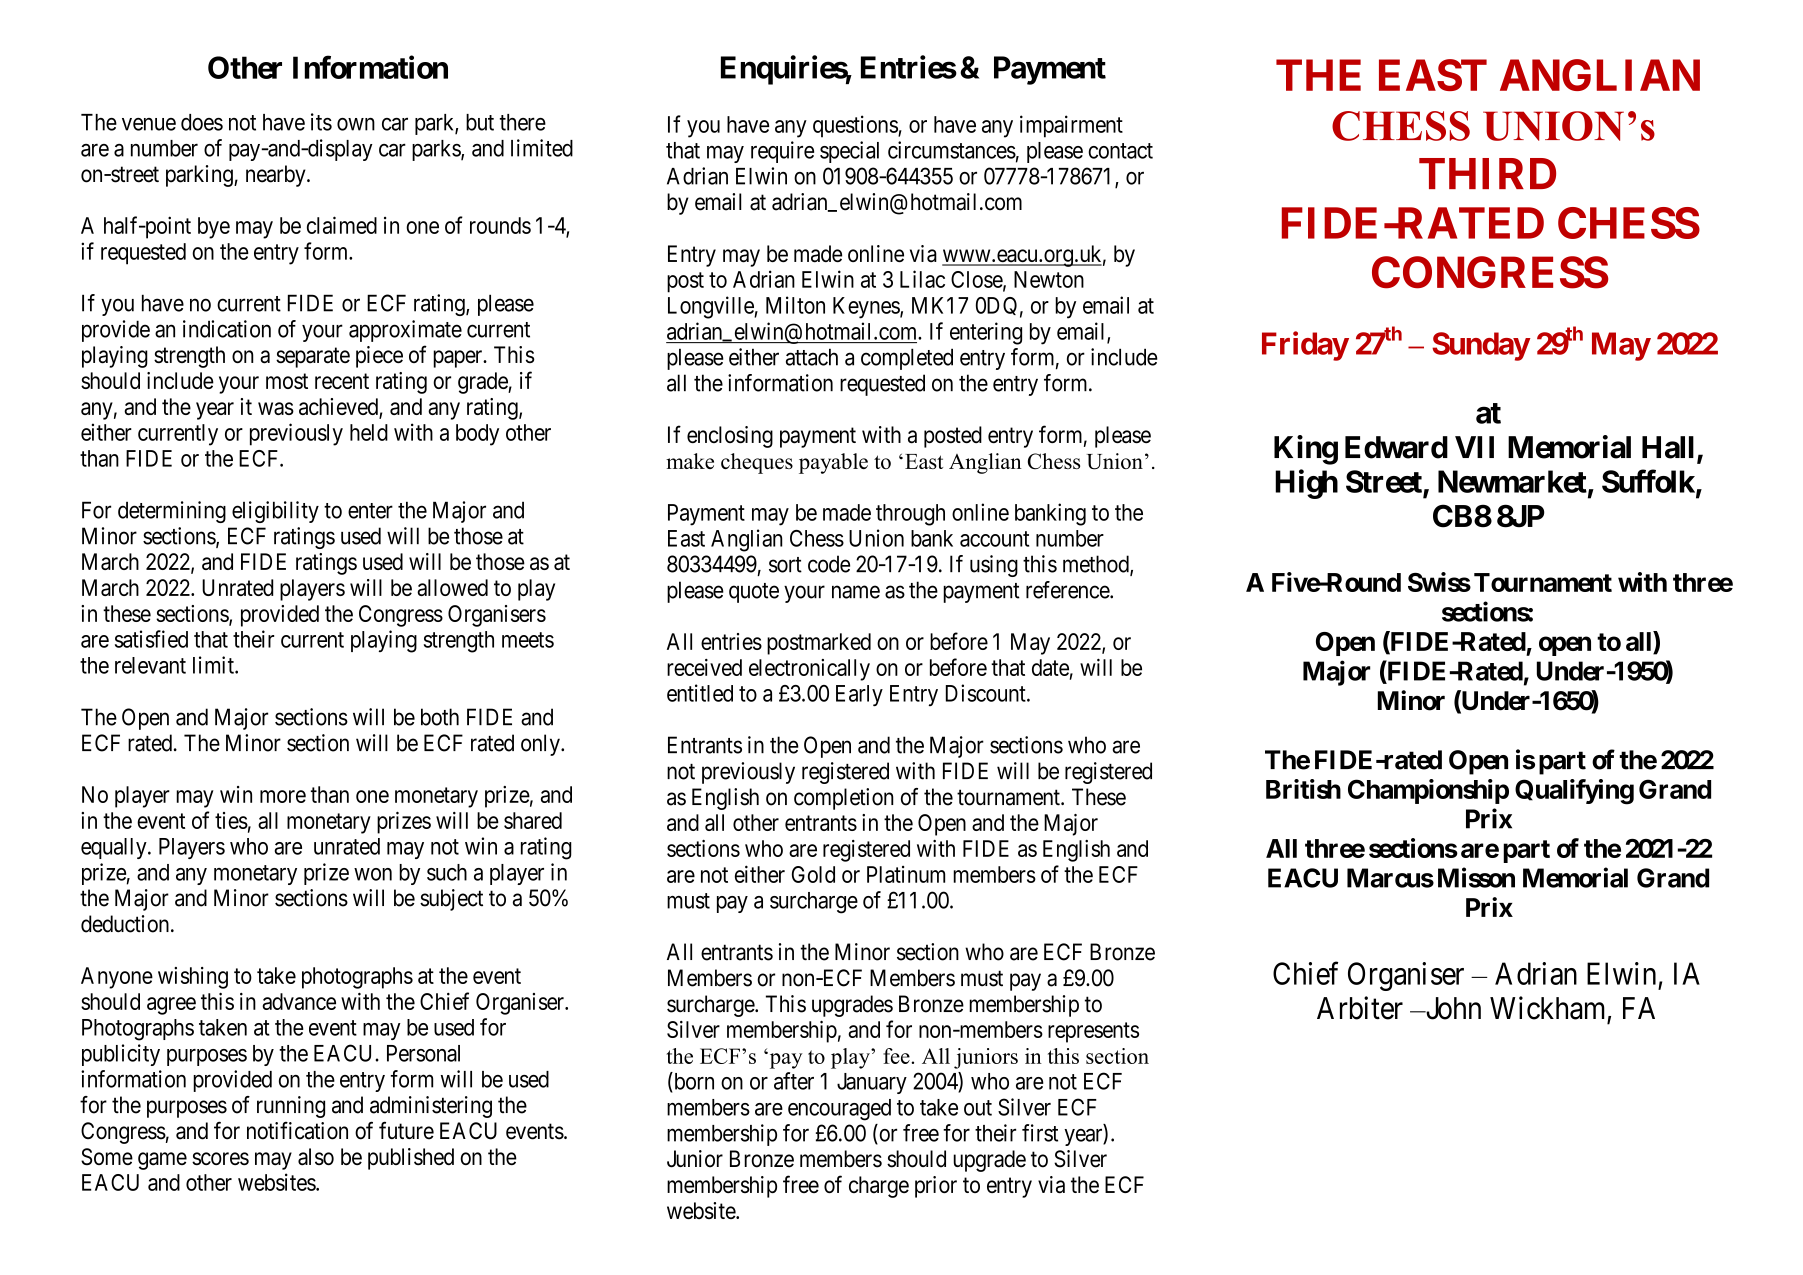  What do you see at coordinates (275, 512) in the document?
I see `eligibility` at bounding box center [275, 512].
